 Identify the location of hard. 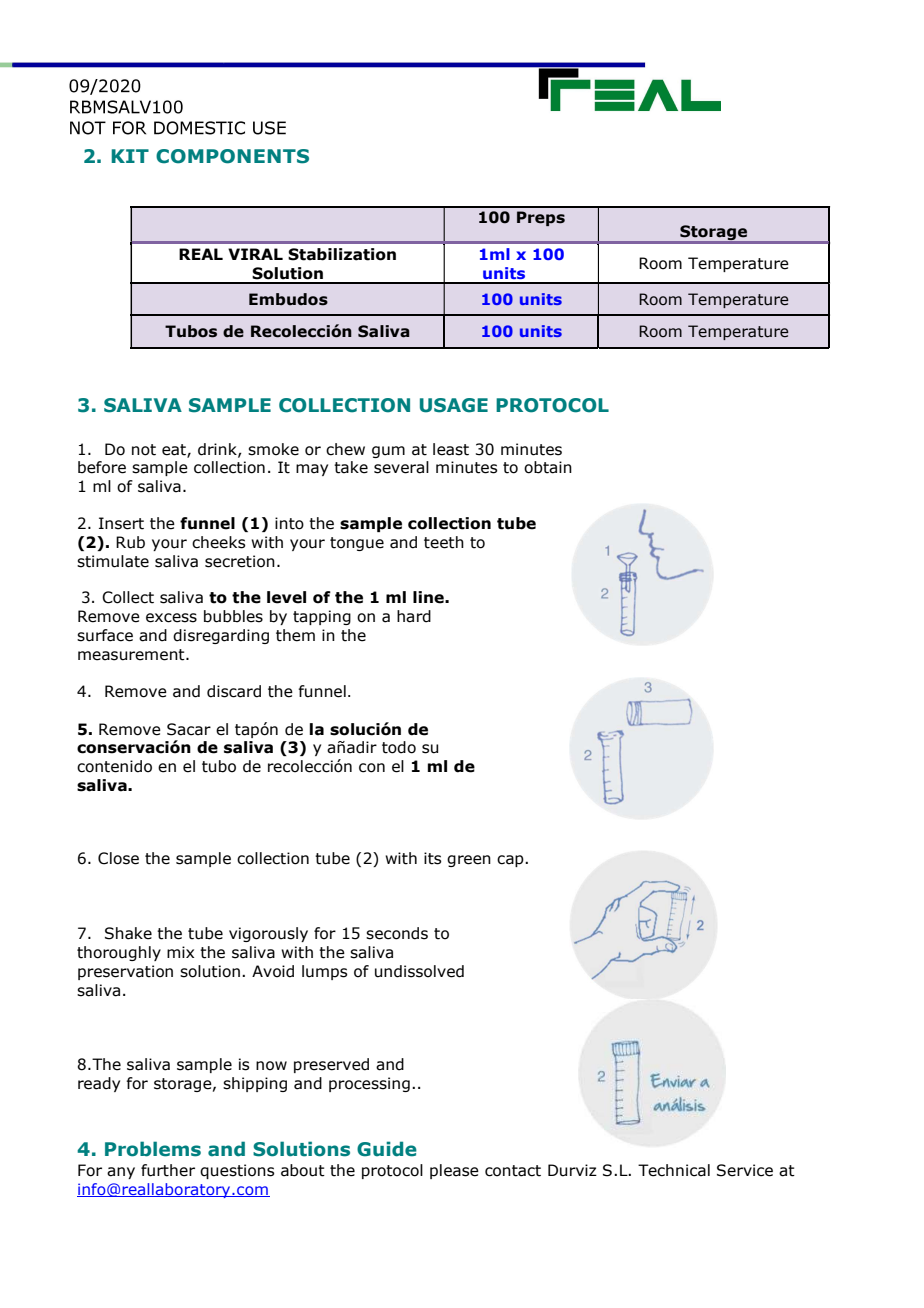
(414, 616).
